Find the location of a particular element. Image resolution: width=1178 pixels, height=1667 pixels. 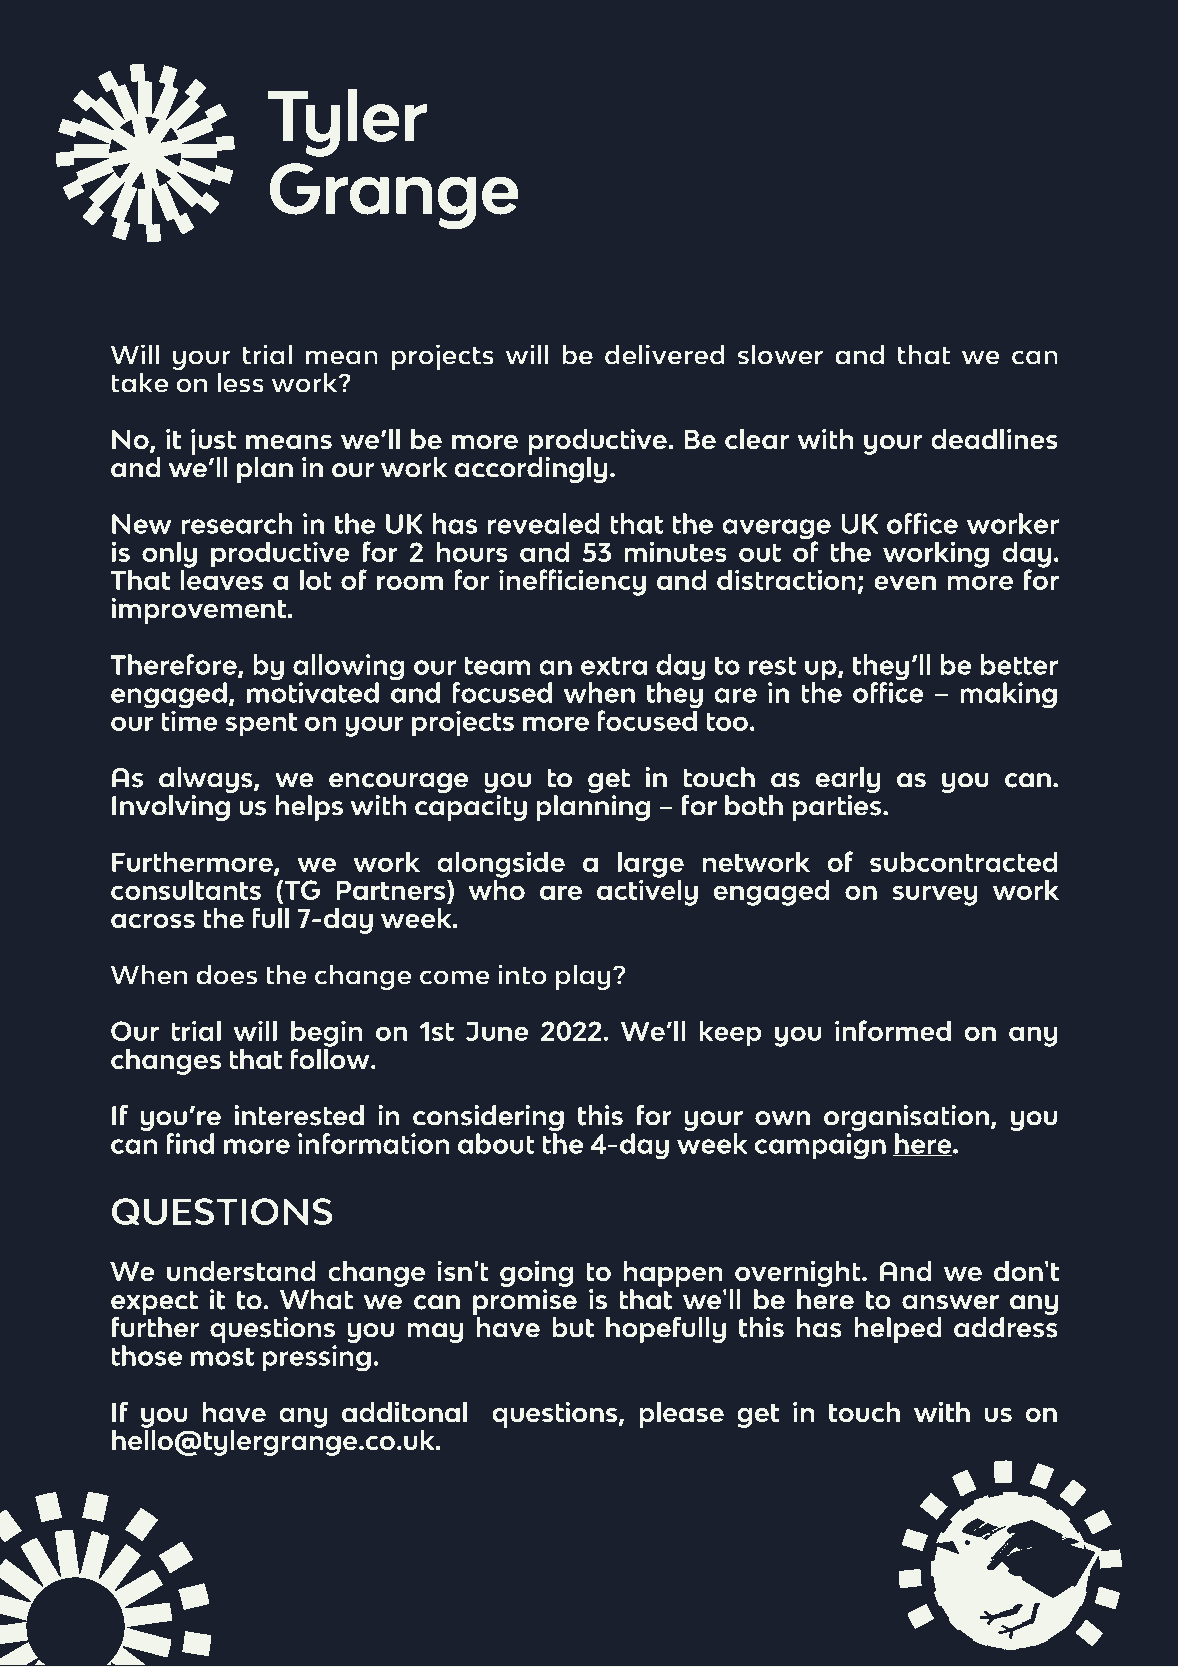

actively is located at coordinates (647, 891).
